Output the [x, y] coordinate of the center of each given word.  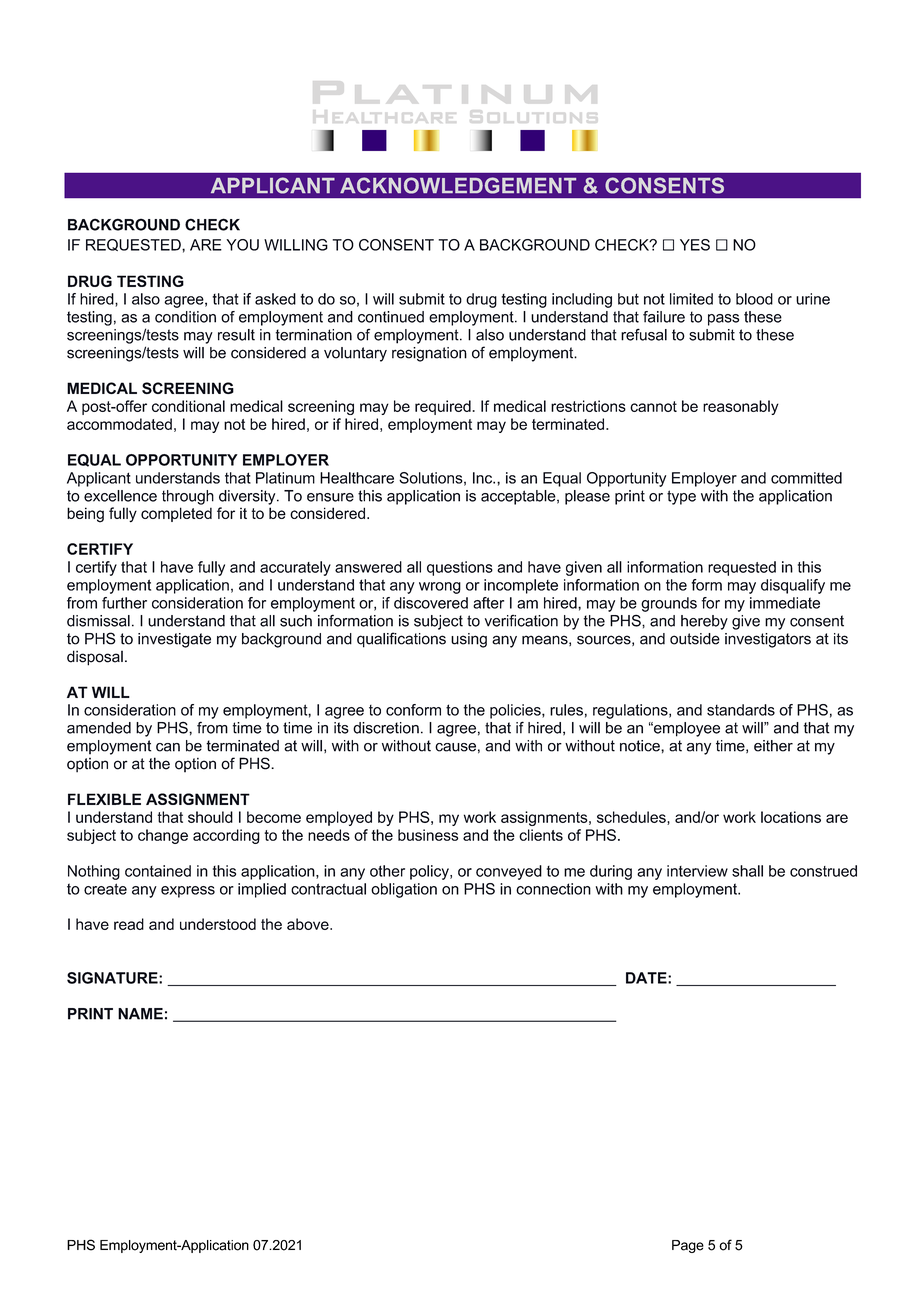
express [188, 892]
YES [695, 245]
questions [460, 568]
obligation [404, 890]
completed [176, 514]
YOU [242, 245]
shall [747, 871]
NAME [140, 1014]
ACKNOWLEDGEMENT [458, 185]
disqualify [793, 586]
